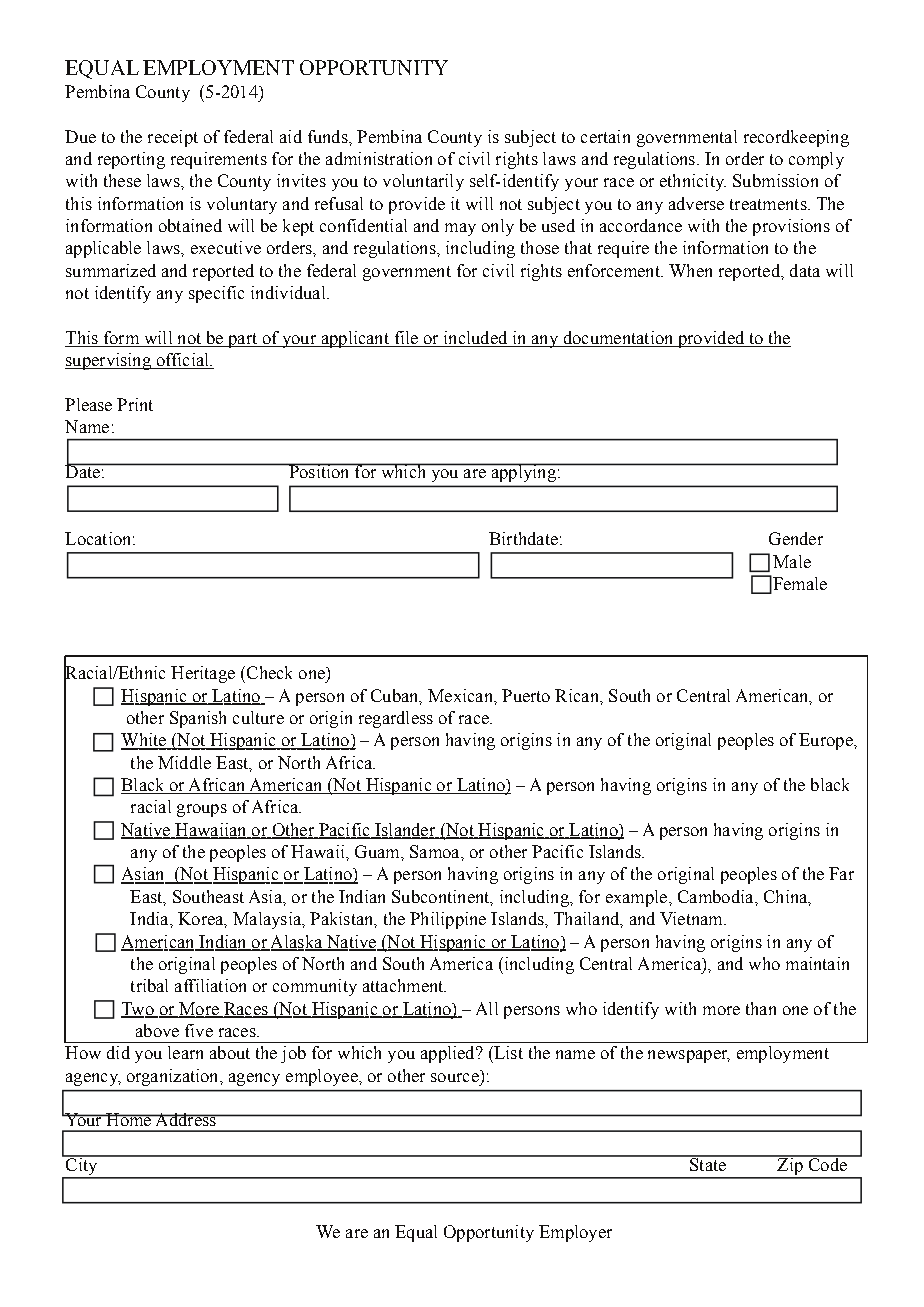 Image resolution: width=924 pixels, height=1307 pixels. What do you see at coordinates (131, 160) in the screenshot?
I see `reporting` at bounding box center [131, 160].
